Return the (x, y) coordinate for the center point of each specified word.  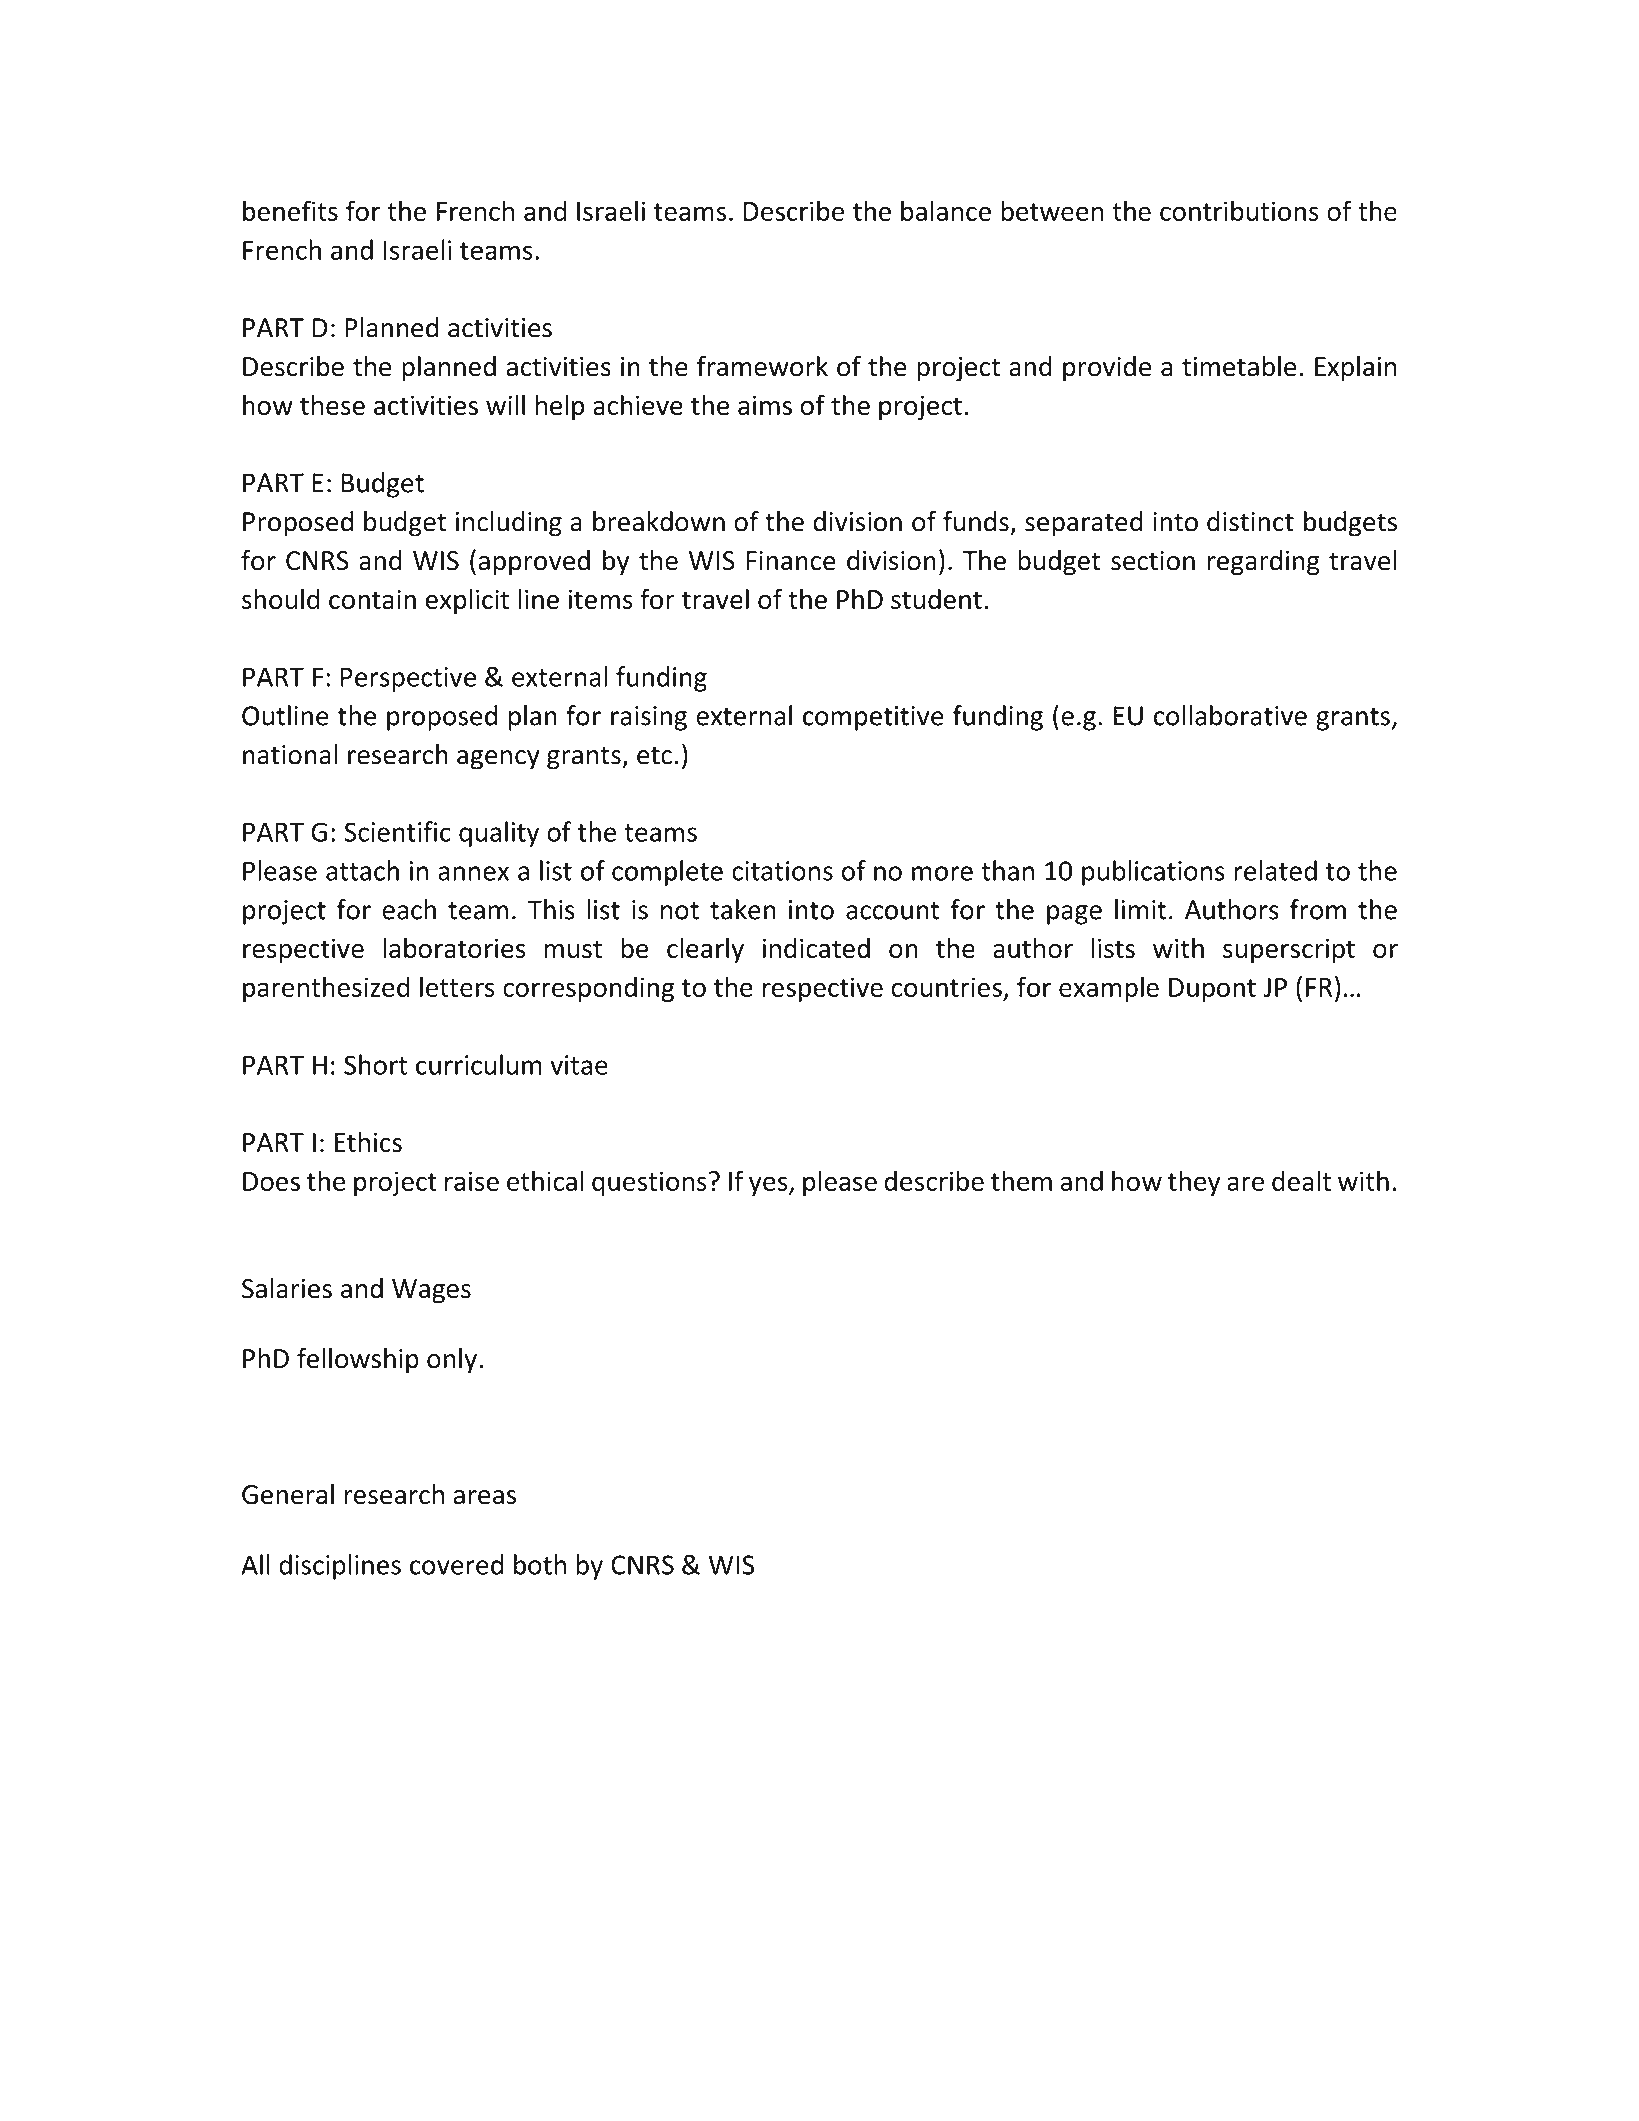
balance (946, 210)
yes (769, 1186)
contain (372, 599)
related (1275, 870)
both (540, 1564)
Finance (791, 561)
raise (472, 1181)
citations (782, 871)
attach (362, 870)
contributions (1239, 210)
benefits (290, 210)
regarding (1263, 563)
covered (456, 1564)
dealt (1301, 1180)
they (1194, 1183)
